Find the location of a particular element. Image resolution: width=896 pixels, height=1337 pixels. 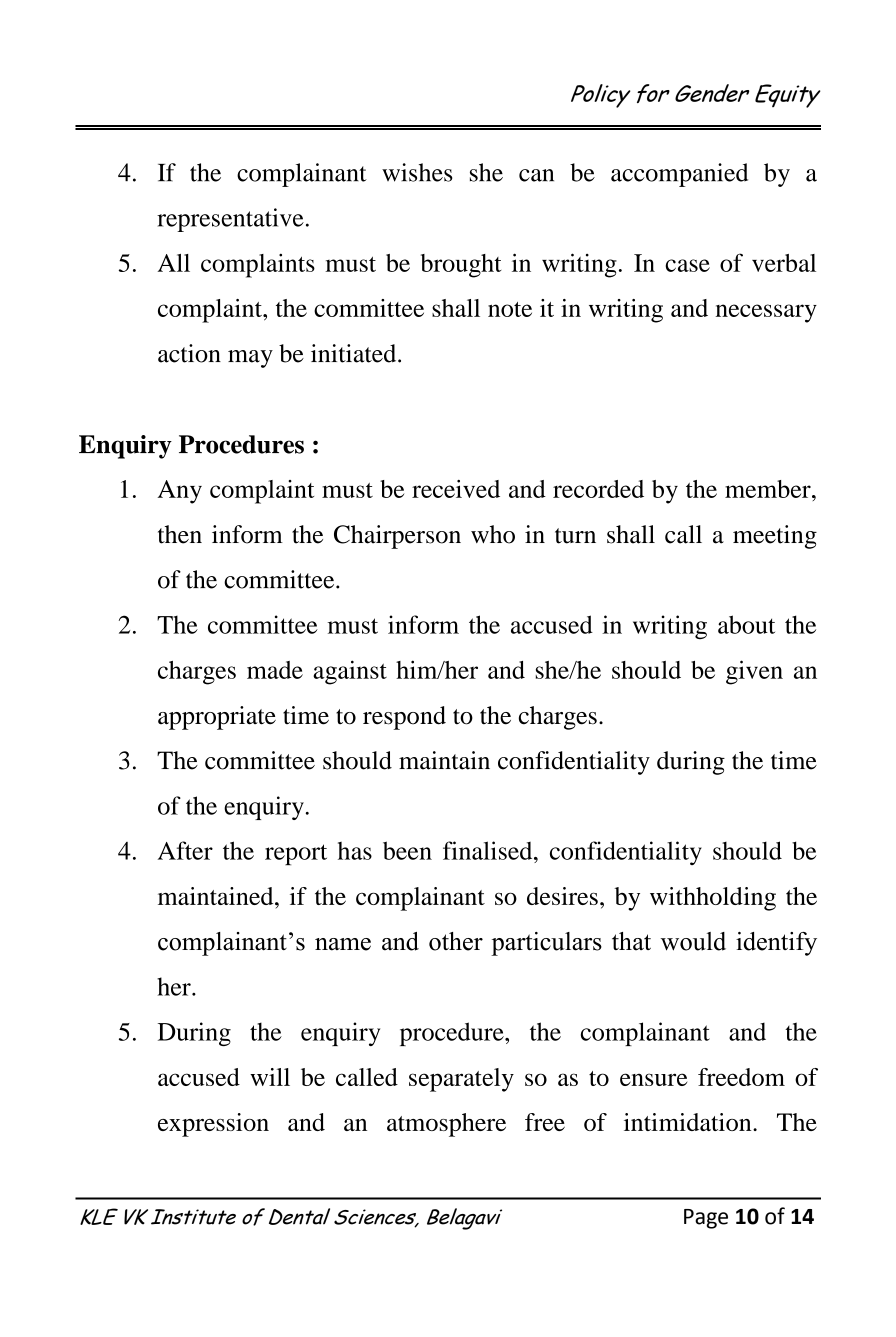

respond is located at coordinates (404, 718).
